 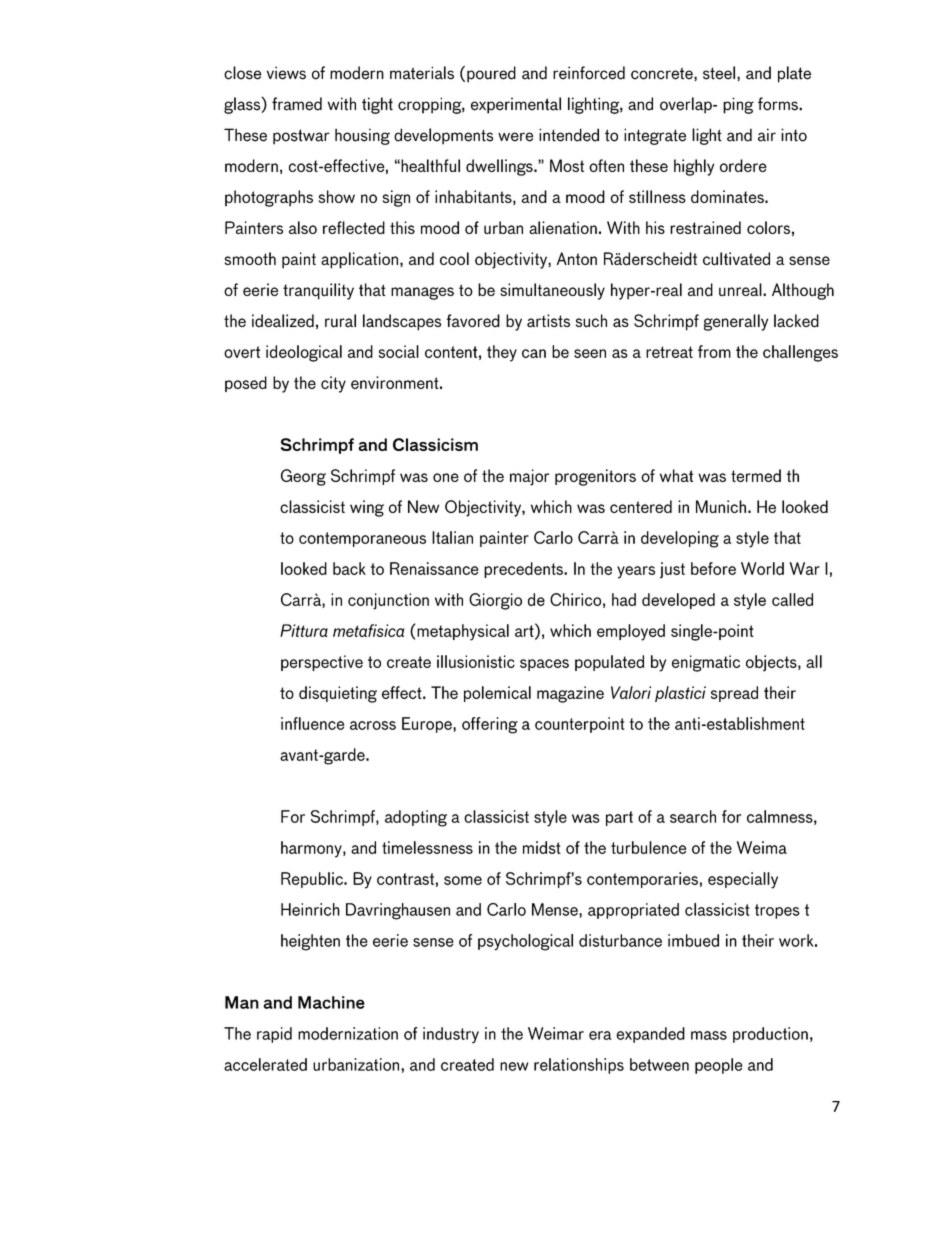 I want to click on experimental, so click(x=516, y=105).
